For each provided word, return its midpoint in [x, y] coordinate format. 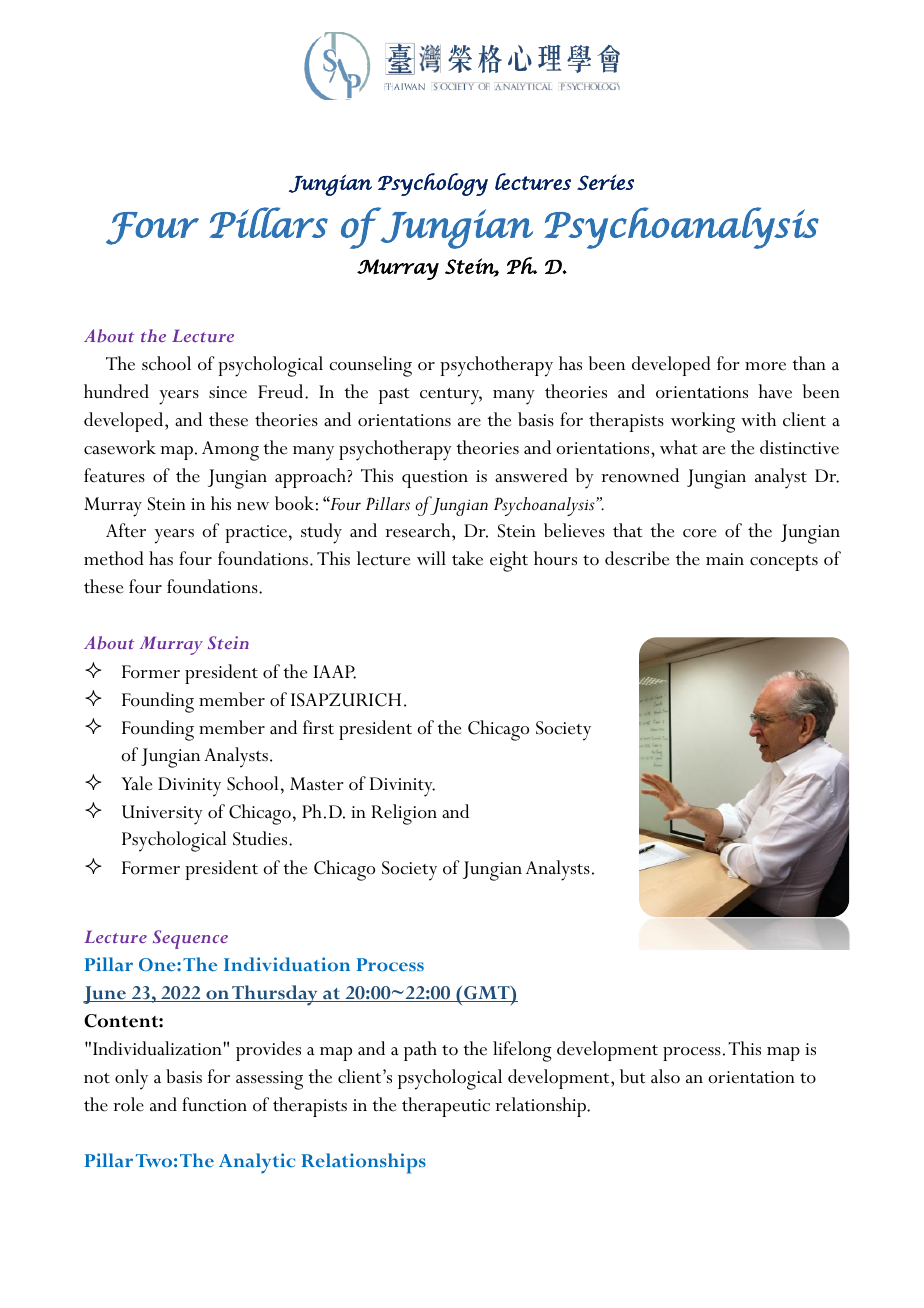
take [467, 558]
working [703, 422]
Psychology [433, 184]
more [765, 366]
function [214, 1104]
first [318, 727]
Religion [404, 814]
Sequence [190, 939]
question [435, 479]
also [665, 1076]
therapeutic [446, 1107]
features [114, 475]
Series [605, 182]
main [725, 559]
